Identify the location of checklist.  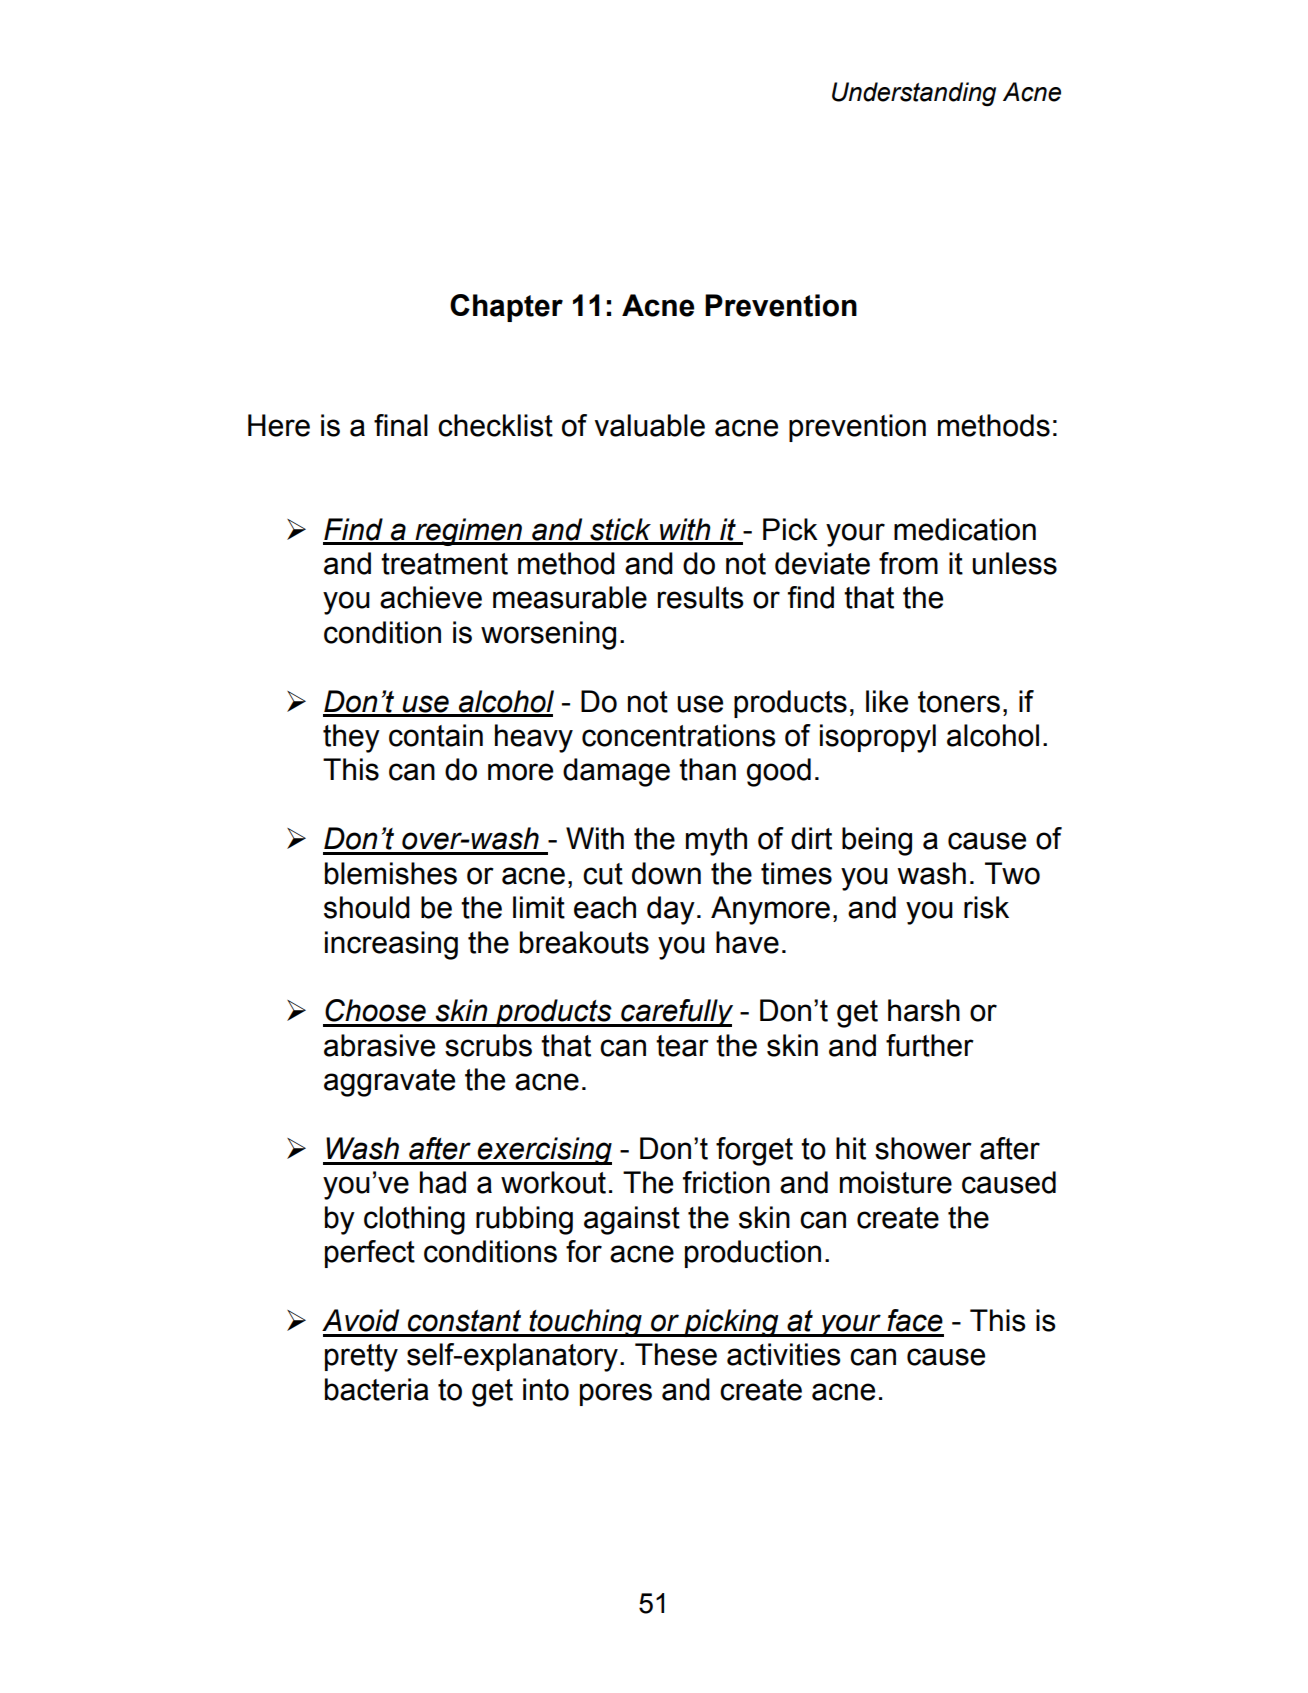
(495, 425).
